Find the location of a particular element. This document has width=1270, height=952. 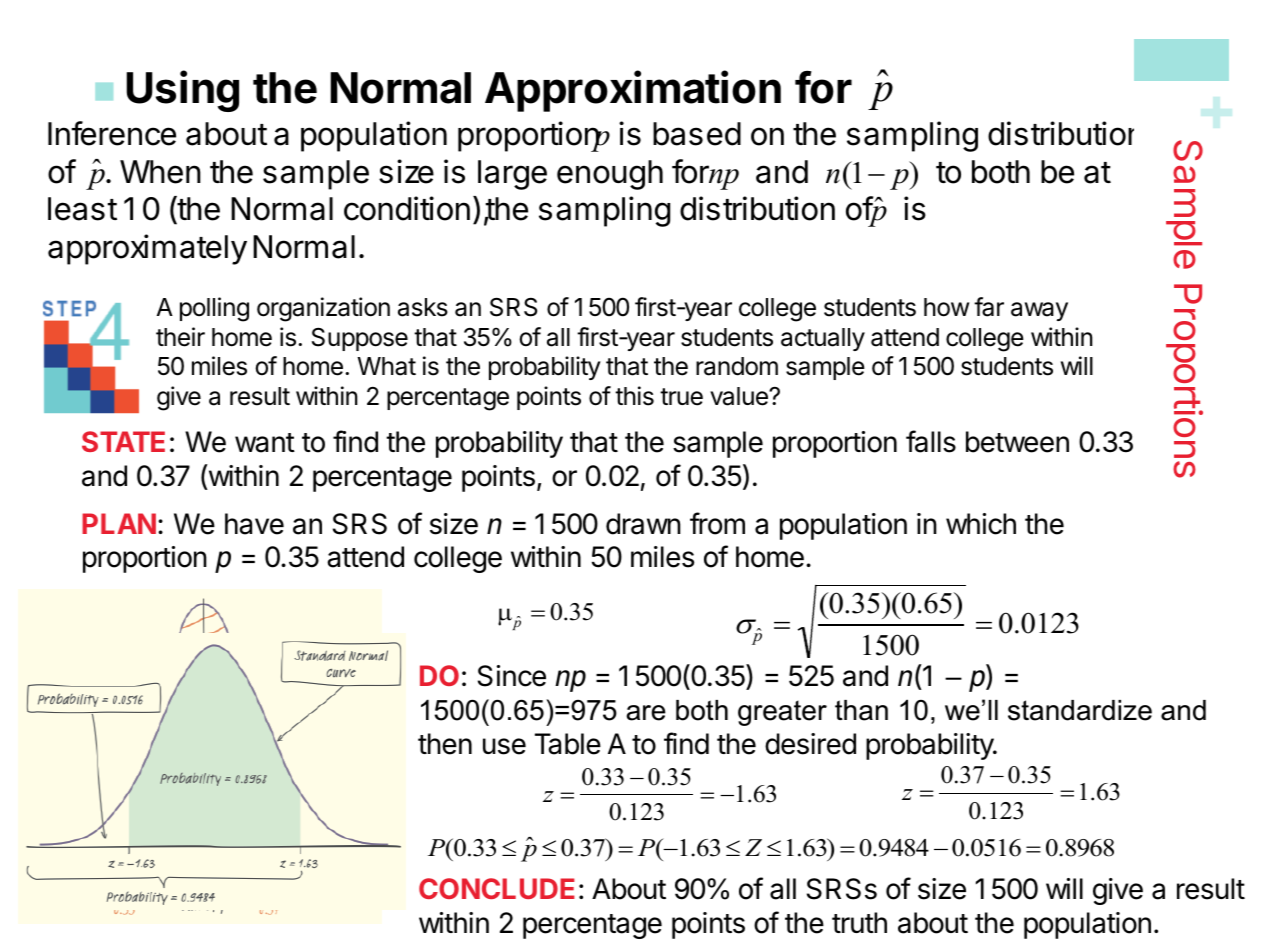

Approximation is located at coordinates (633, 91).
